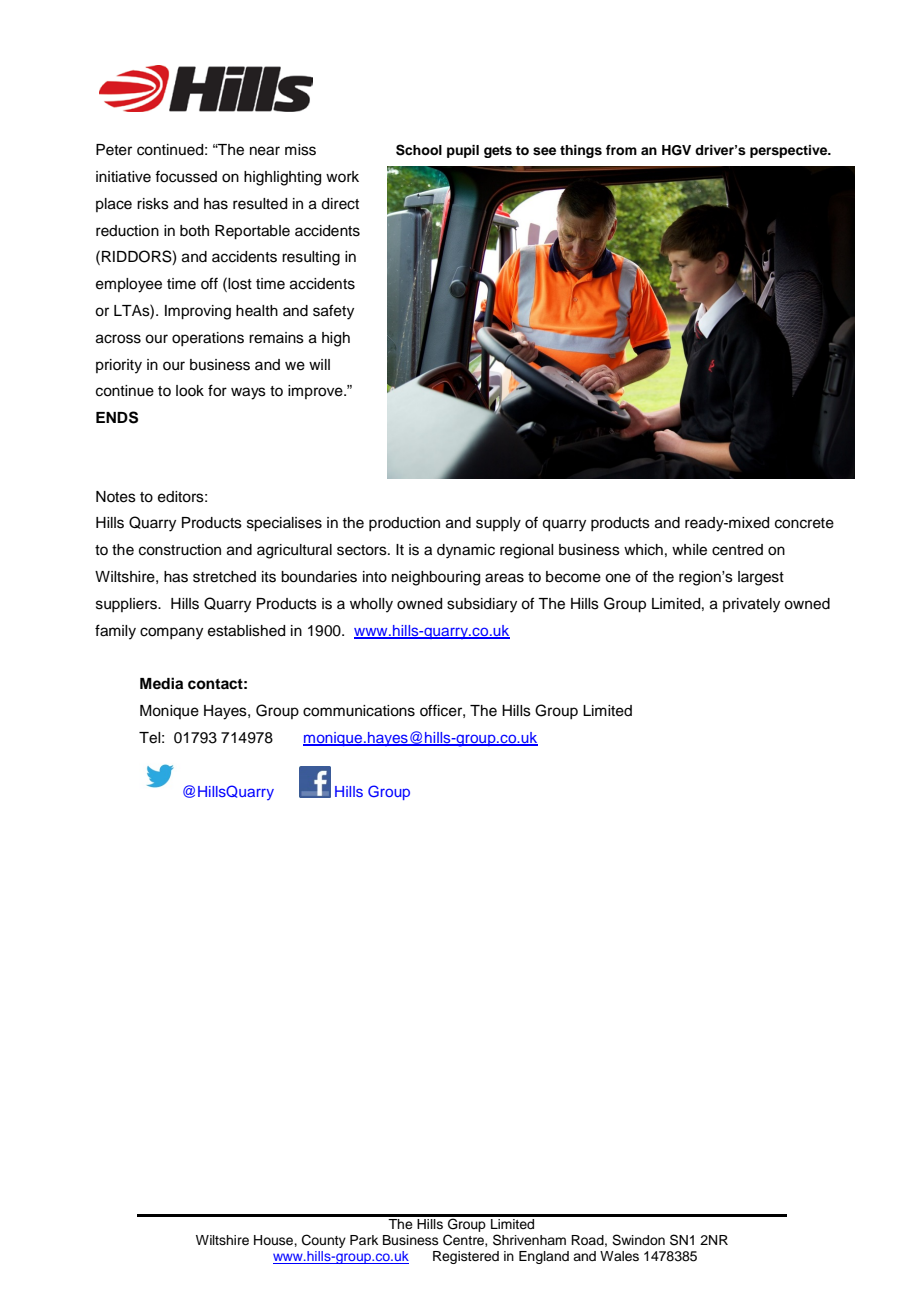 The height and width of the screenshot is (1308, 924). What do you see at coordinates (790, 151) in the screenshot?
I see `perspective` at bounding box center [790, 151].
